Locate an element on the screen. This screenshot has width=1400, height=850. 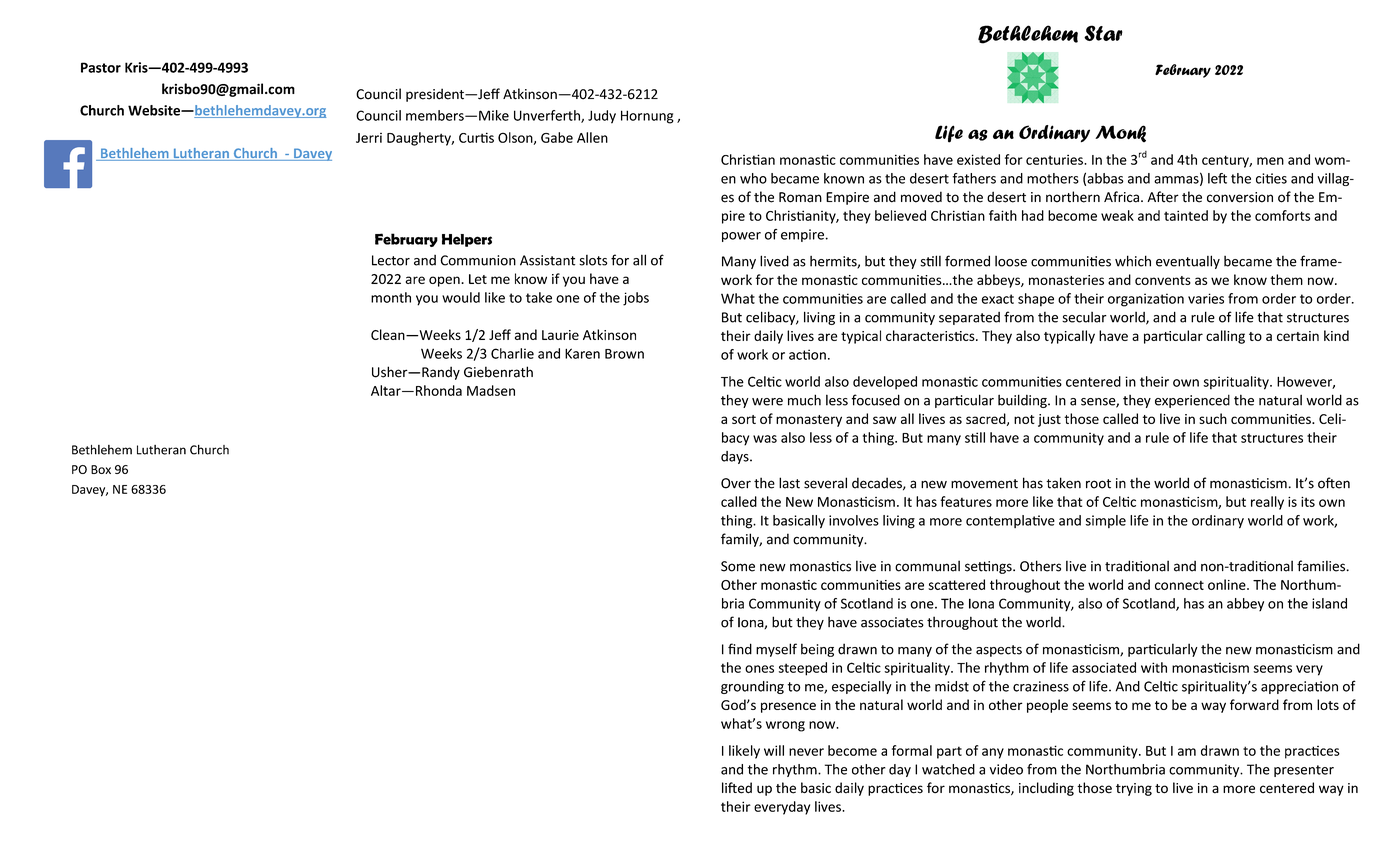
root is located at coordinates (1098, 484).
